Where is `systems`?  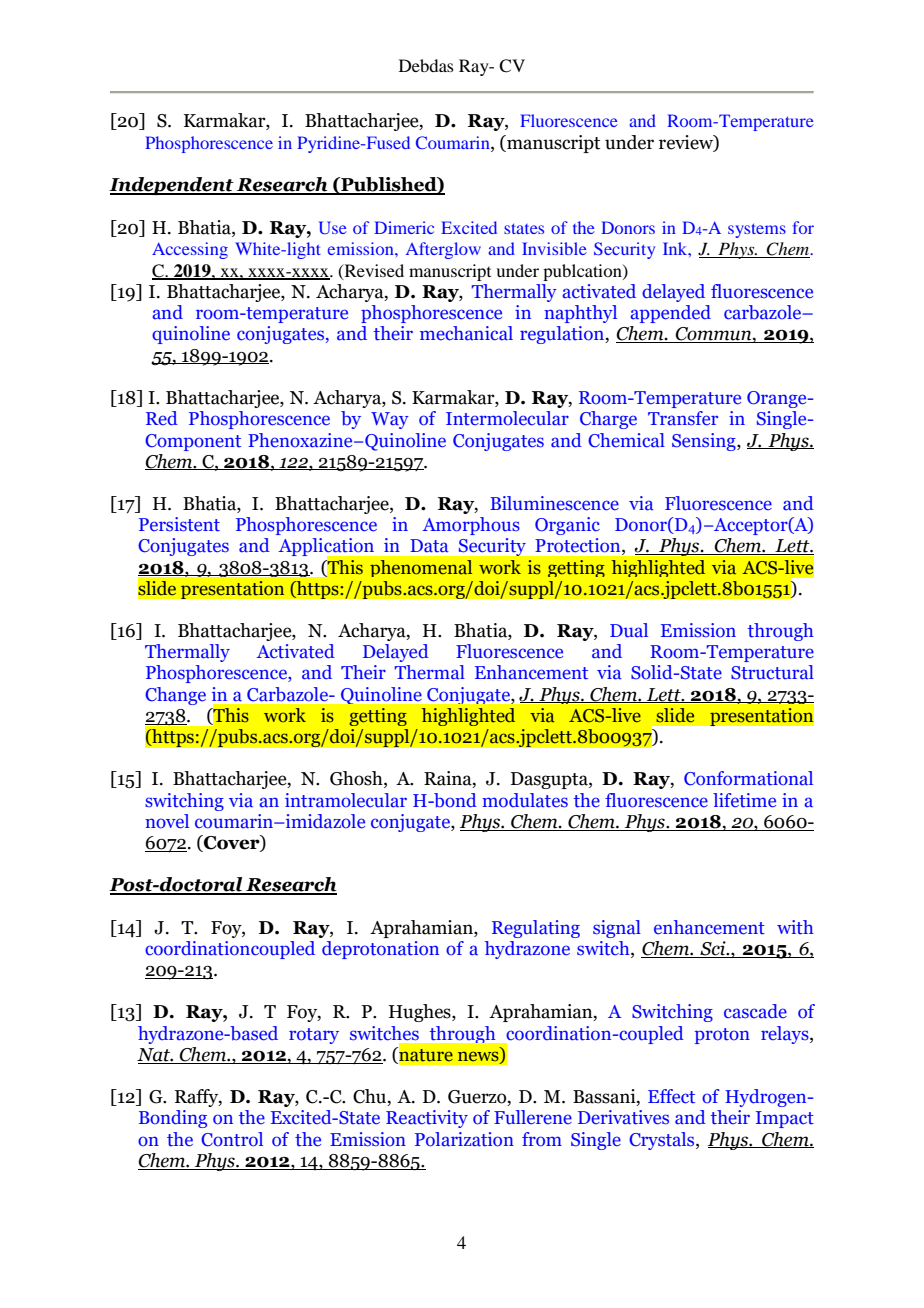 systems is located at coordinates (757, 231).
